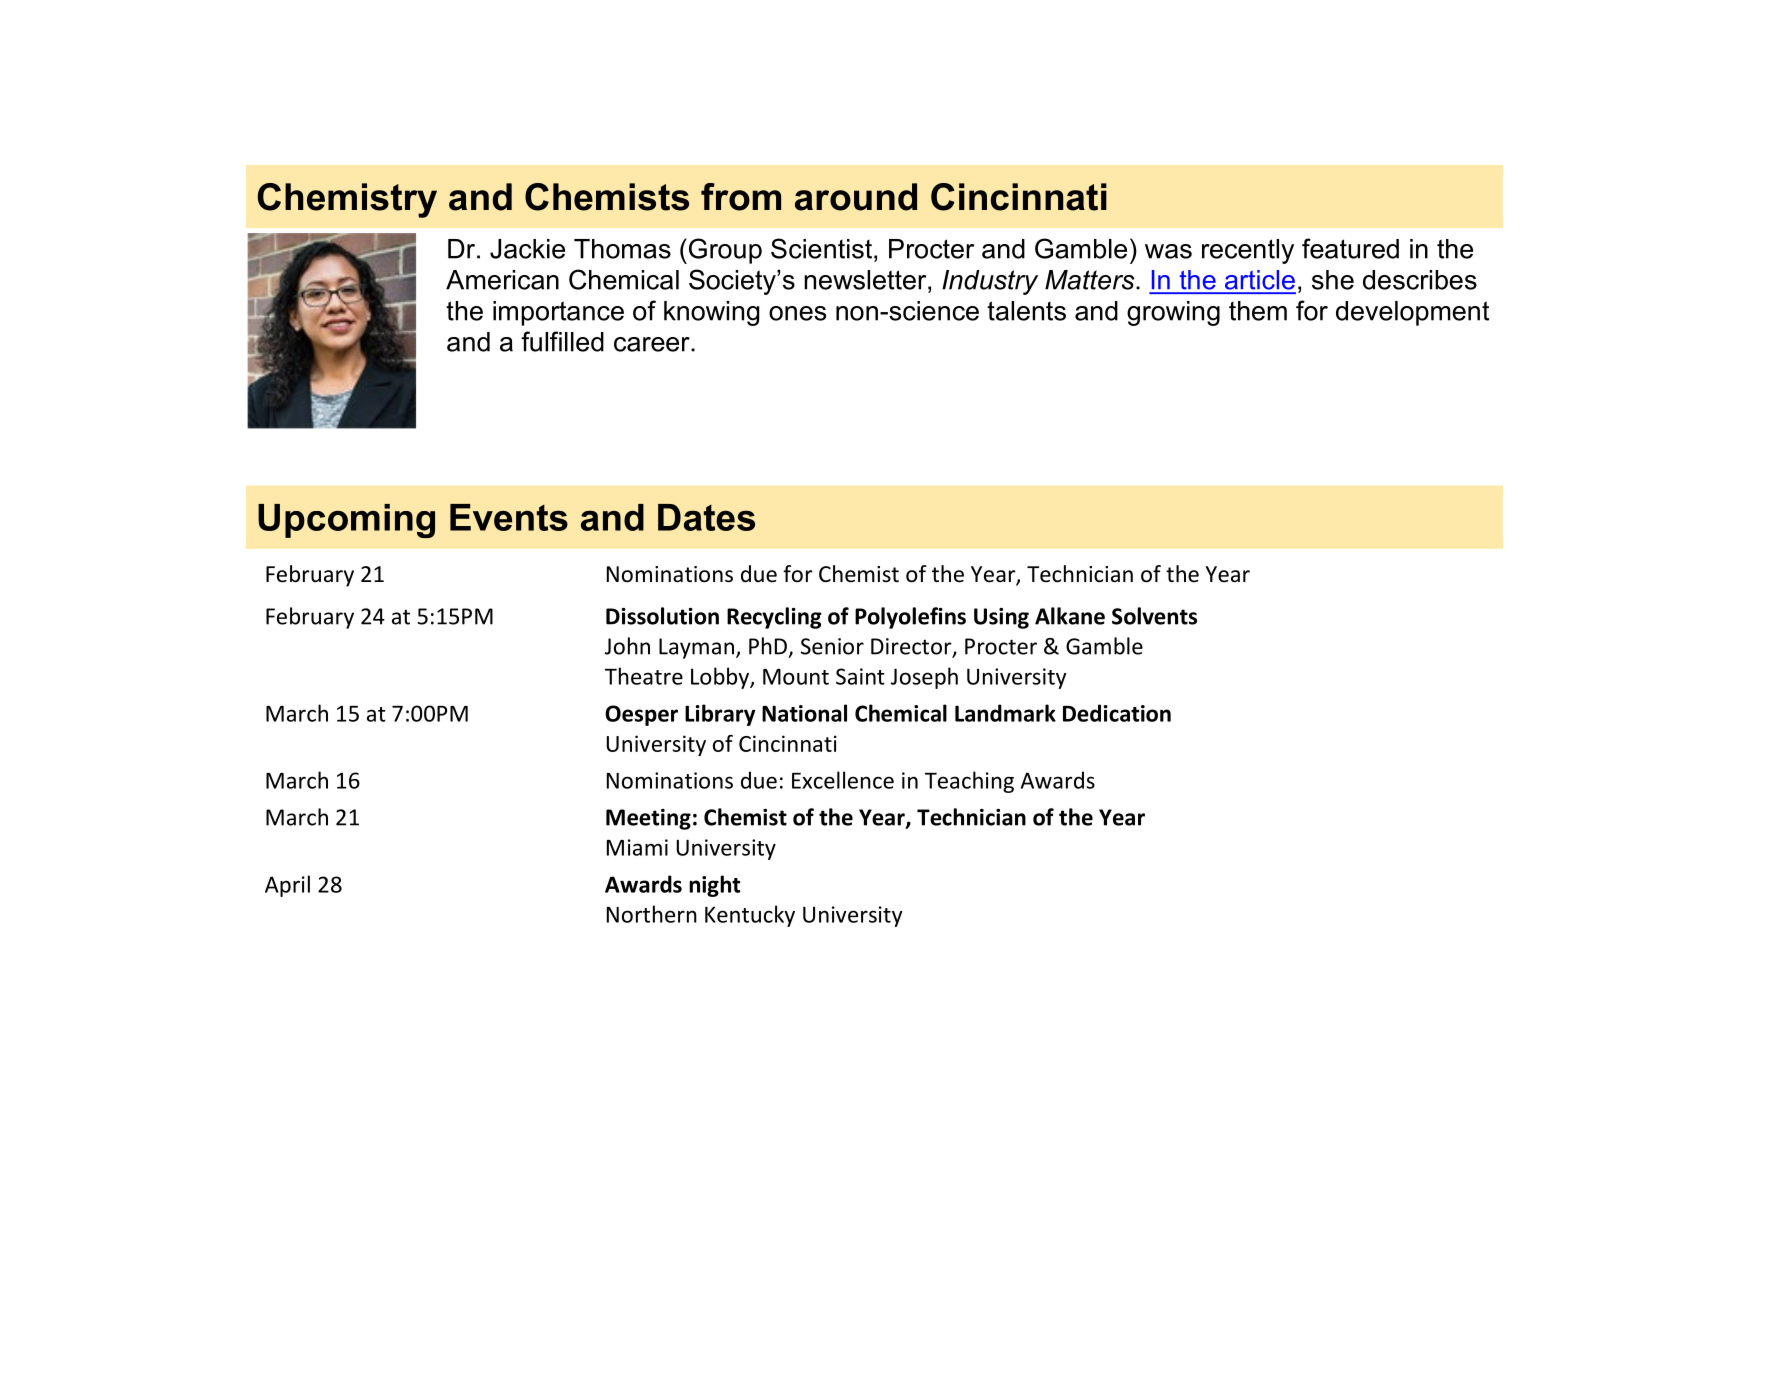 The width and height of the screenshot is (1779, 1375). Describe the element at coordinates (706, 517) in the screenshot. I see `Dates` at that location.
